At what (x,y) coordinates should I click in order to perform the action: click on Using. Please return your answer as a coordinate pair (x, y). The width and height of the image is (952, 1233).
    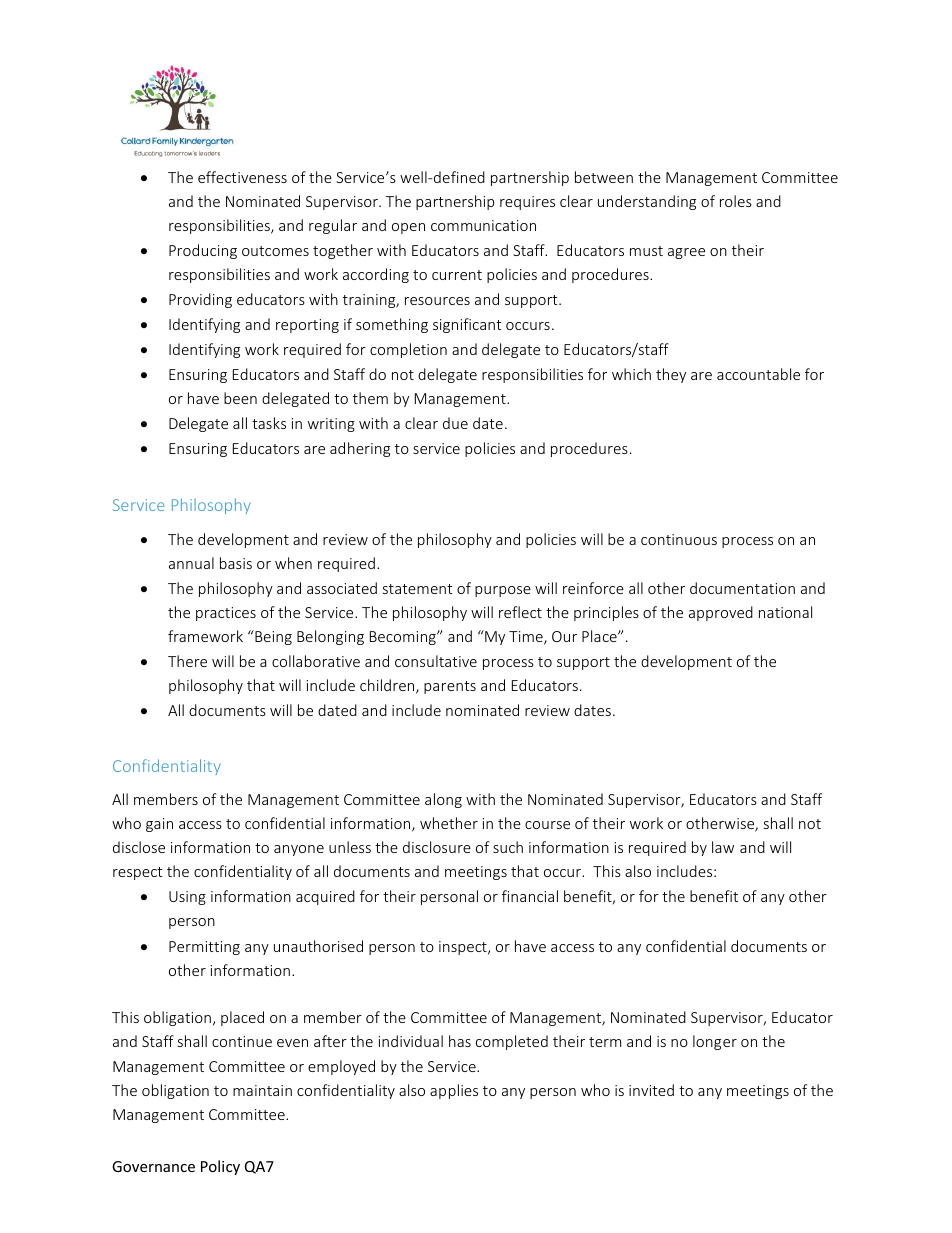
    Looking at the image, I should click on (187, 898).
